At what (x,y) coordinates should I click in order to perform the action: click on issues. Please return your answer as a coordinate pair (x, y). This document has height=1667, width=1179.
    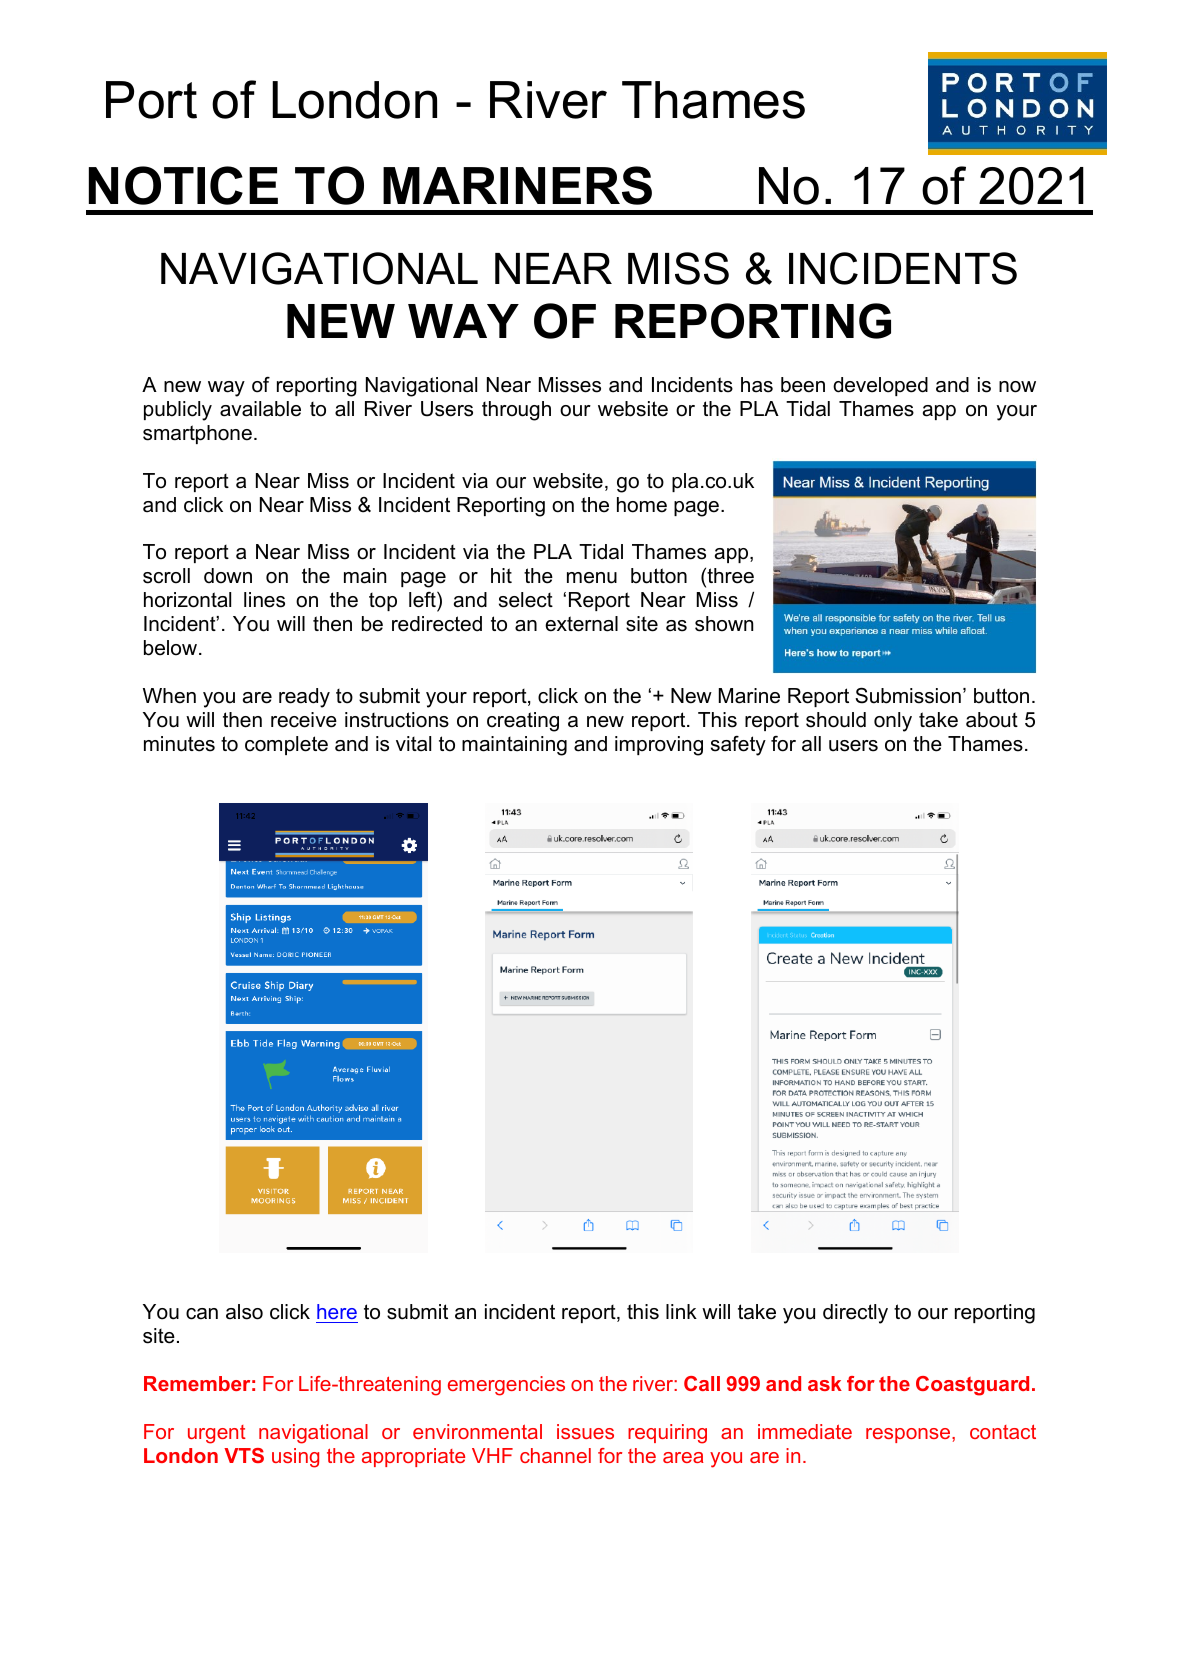
    Looking at the image, I should click on (585, 1431).
